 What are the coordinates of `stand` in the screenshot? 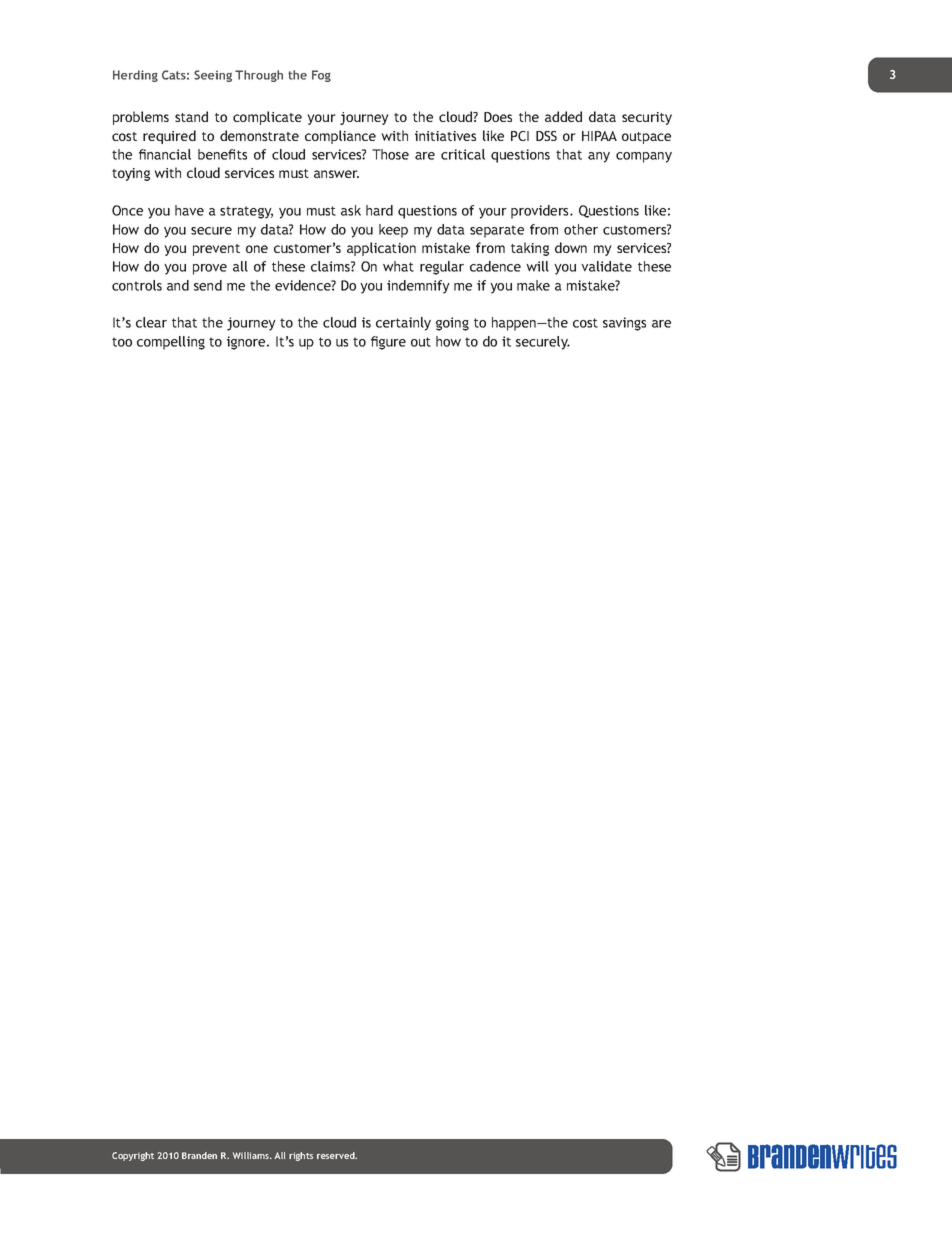 It's located at (191, 116).
